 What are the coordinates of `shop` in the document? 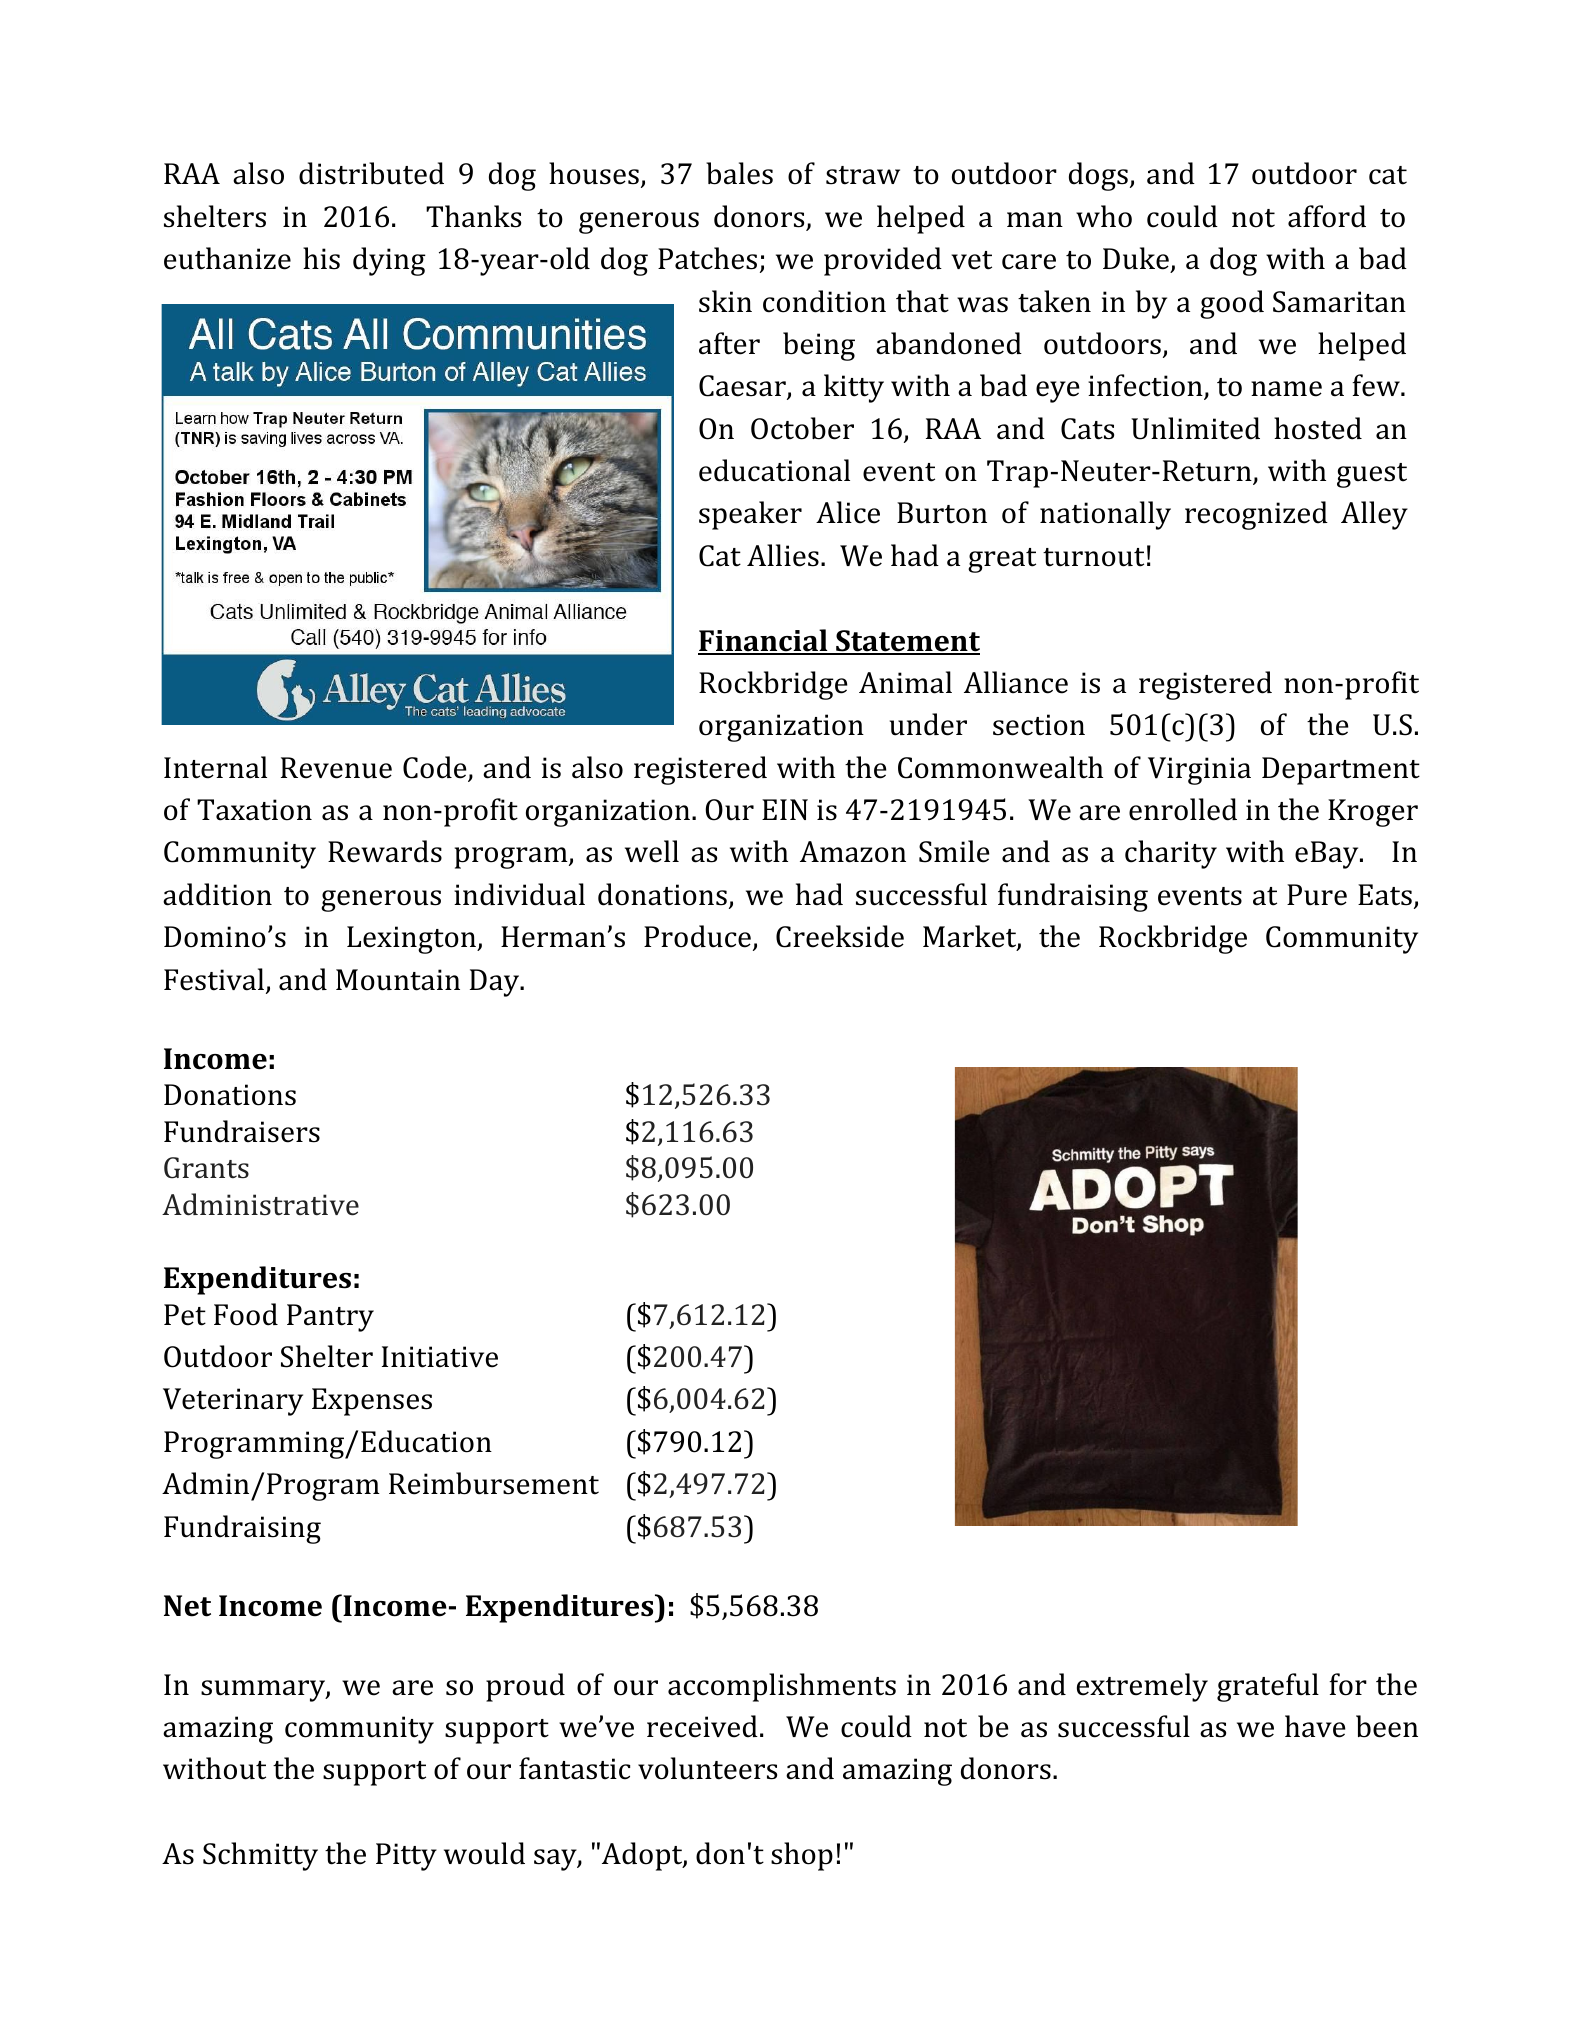 It's located at (802, 1856).
